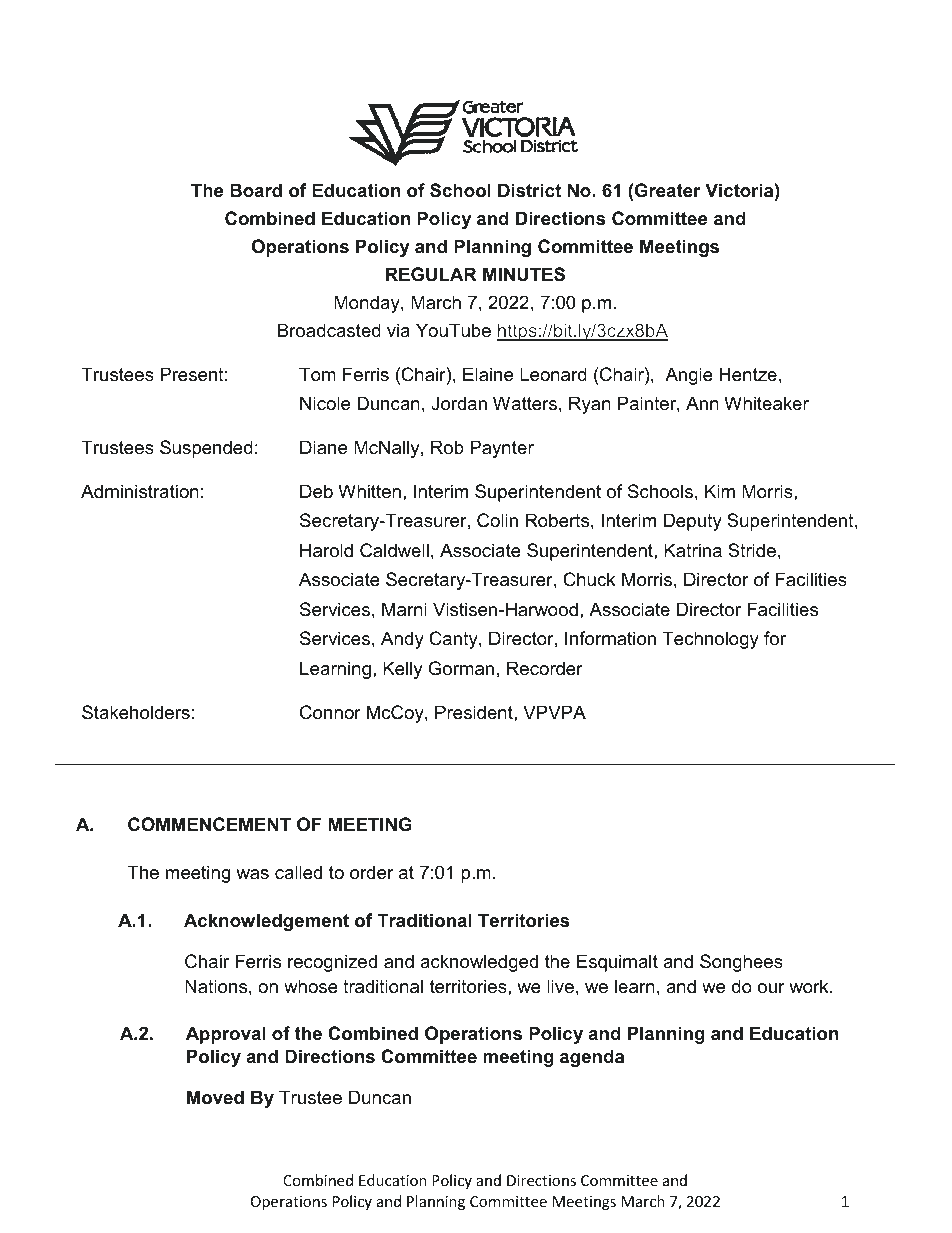 The height and width of the page is (1233, 952). What do you see at coordinates (256, 190) in the page?
I see `Board` at bounding box center [256, 190].
